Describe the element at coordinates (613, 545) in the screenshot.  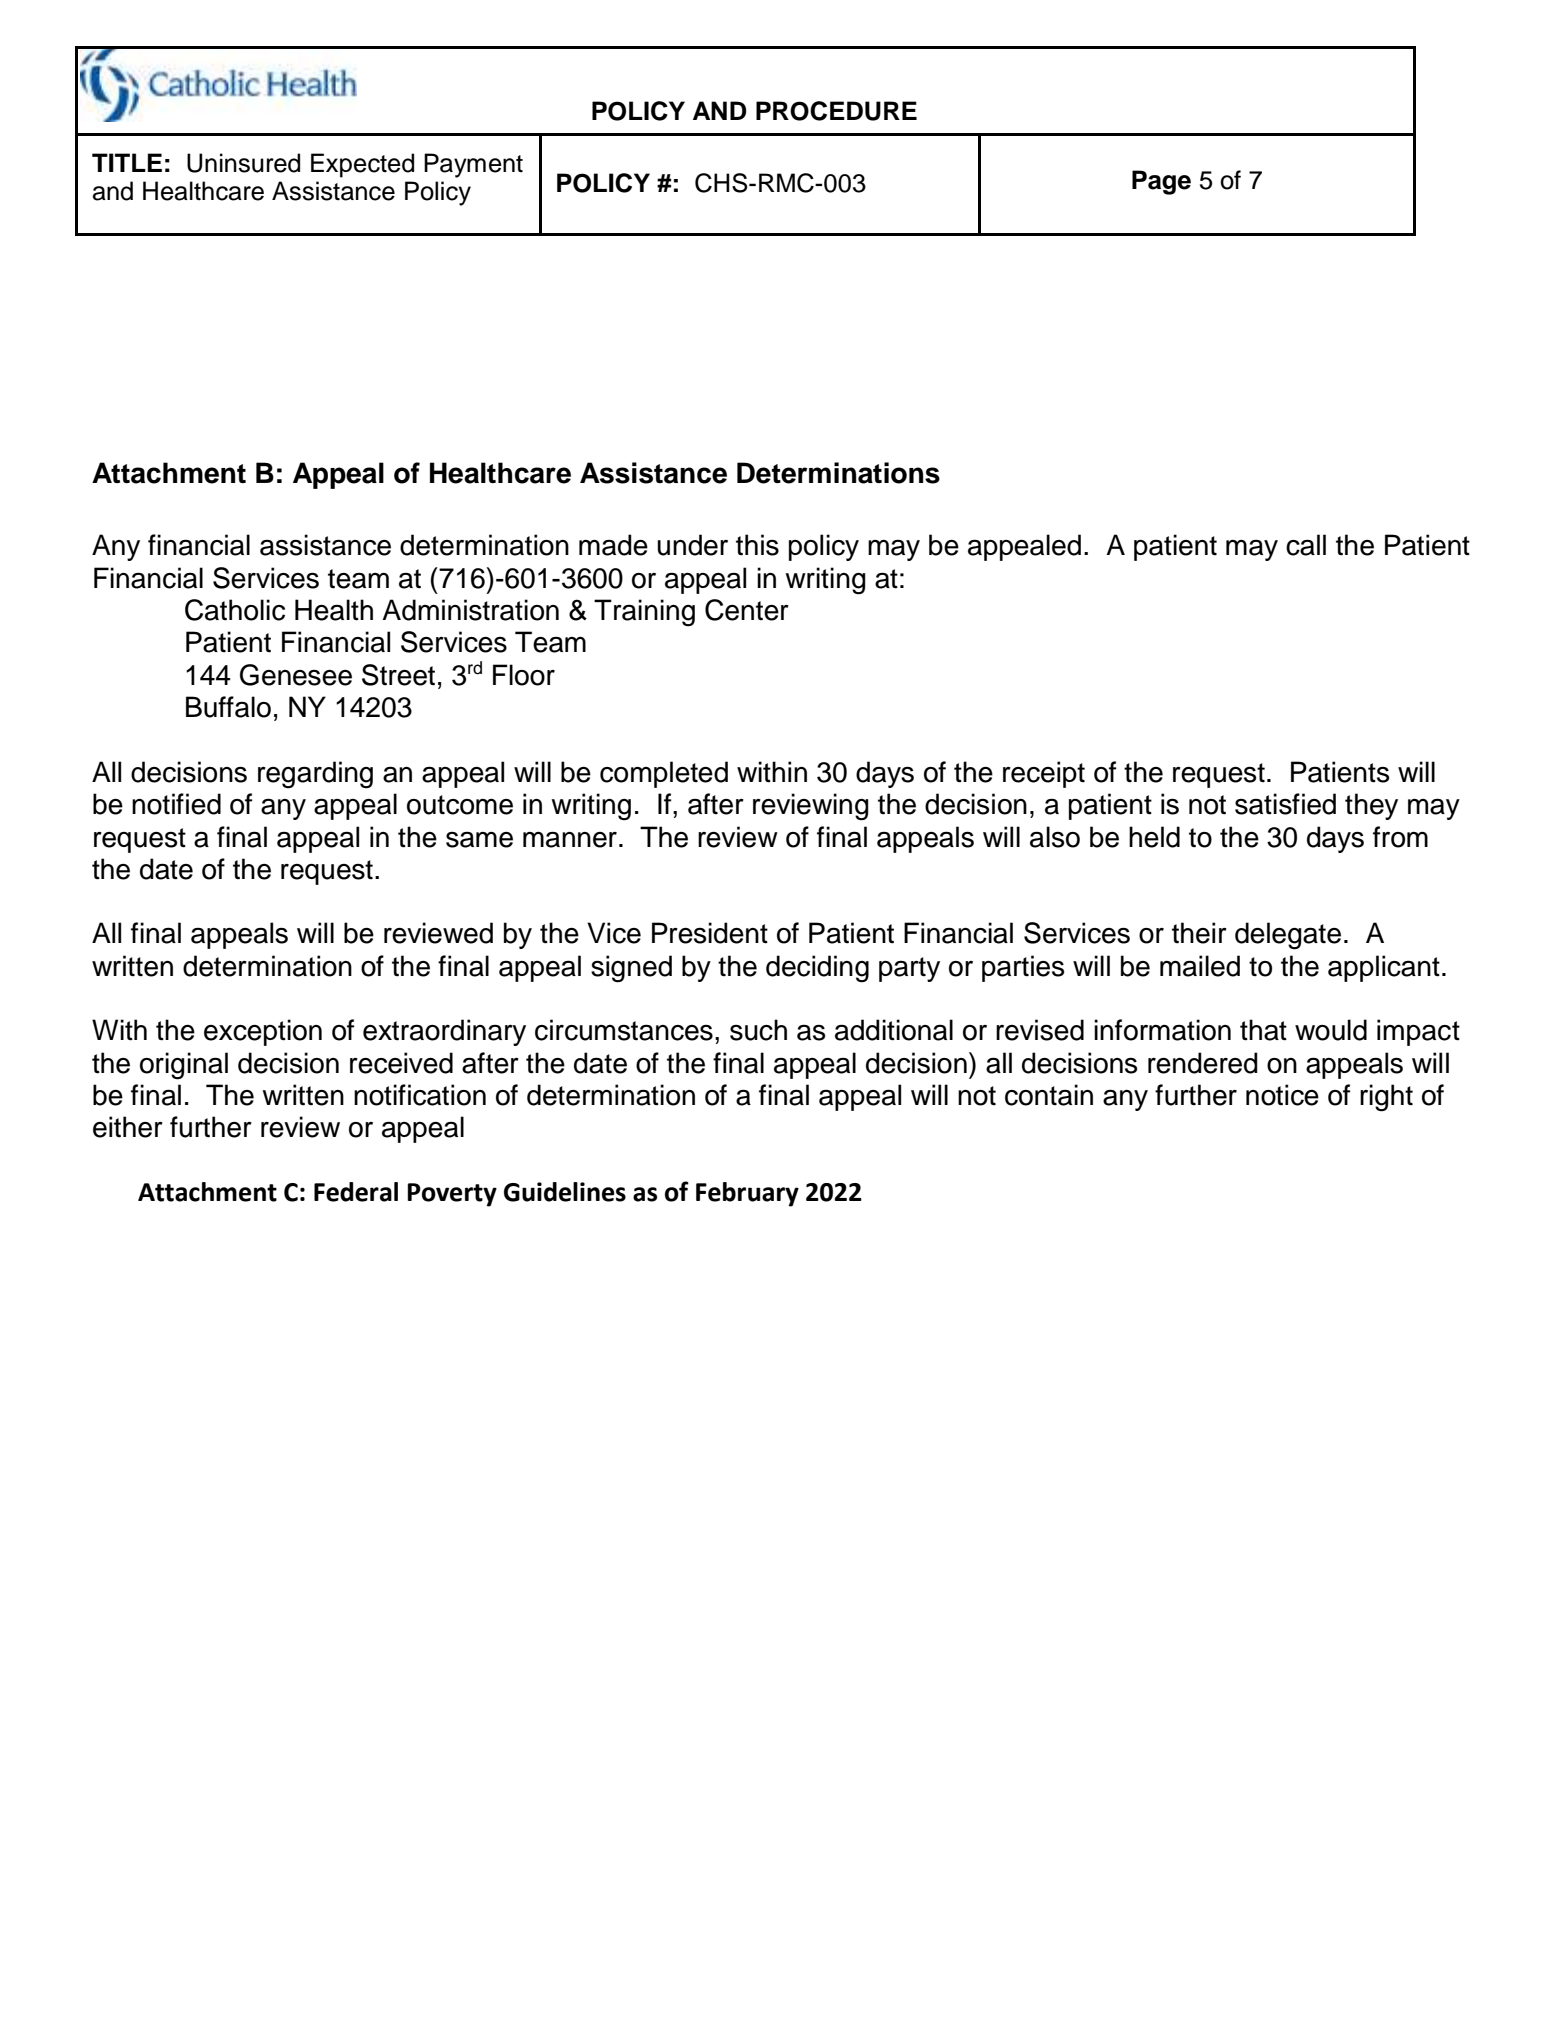
I see `made` at that location.
